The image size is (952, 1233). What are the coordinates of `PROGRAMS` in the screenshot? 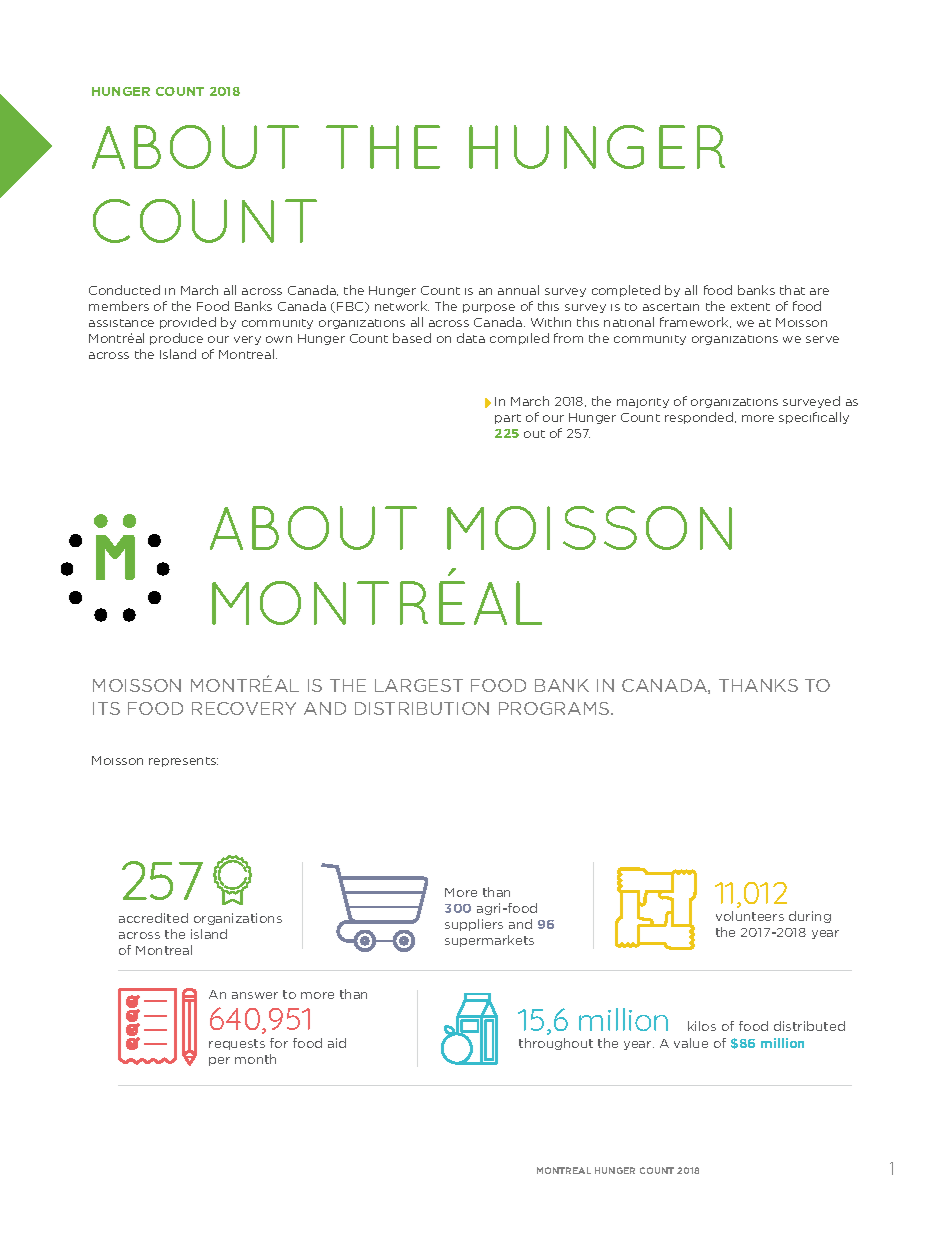 It's located at (555, 708).
